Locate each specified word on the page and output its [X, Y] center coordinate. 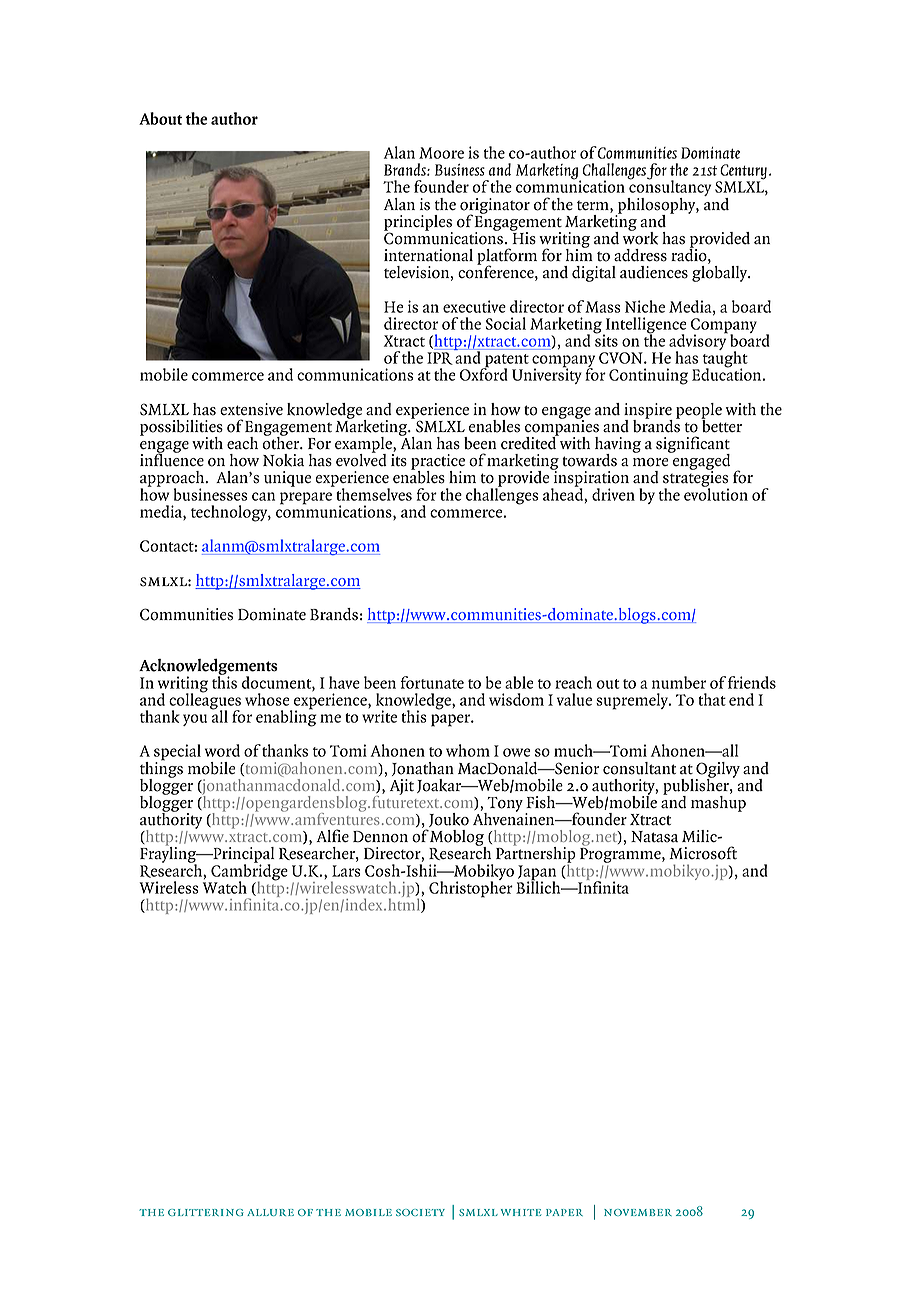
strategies [696, 479]
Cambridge [248, 872]
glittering [206, 1212]
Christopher [471, 888]
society [420, 1212]
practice [438, 463]
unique [287, 479]
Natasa [654, 837]
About [161, 118]
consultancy [669, 188]
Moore [441, 153]
